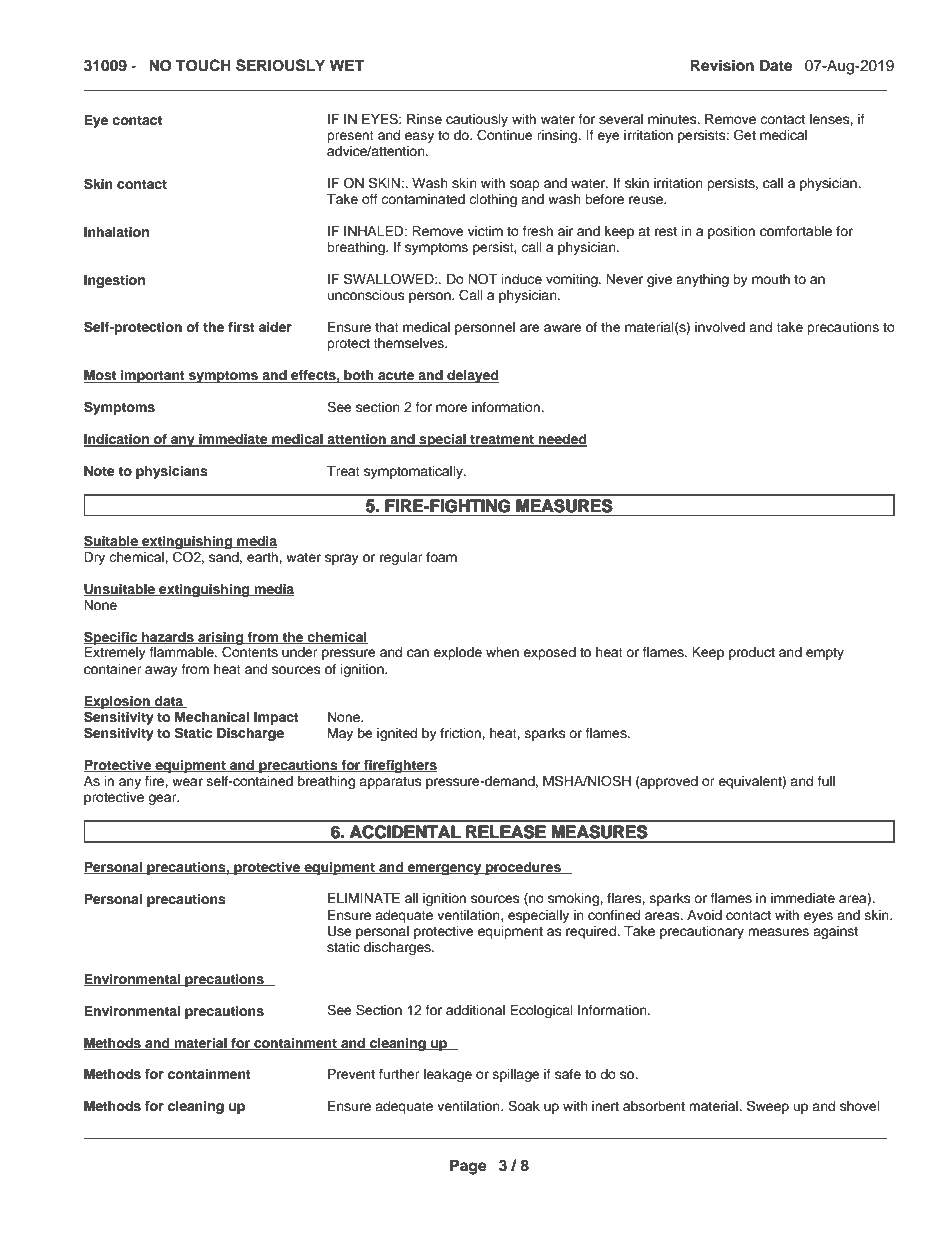 This document has height=1233, width=952. What do you see at coordinates (477, 122) in the document?
I see `cautiously` at bounding box center [477, 122].
